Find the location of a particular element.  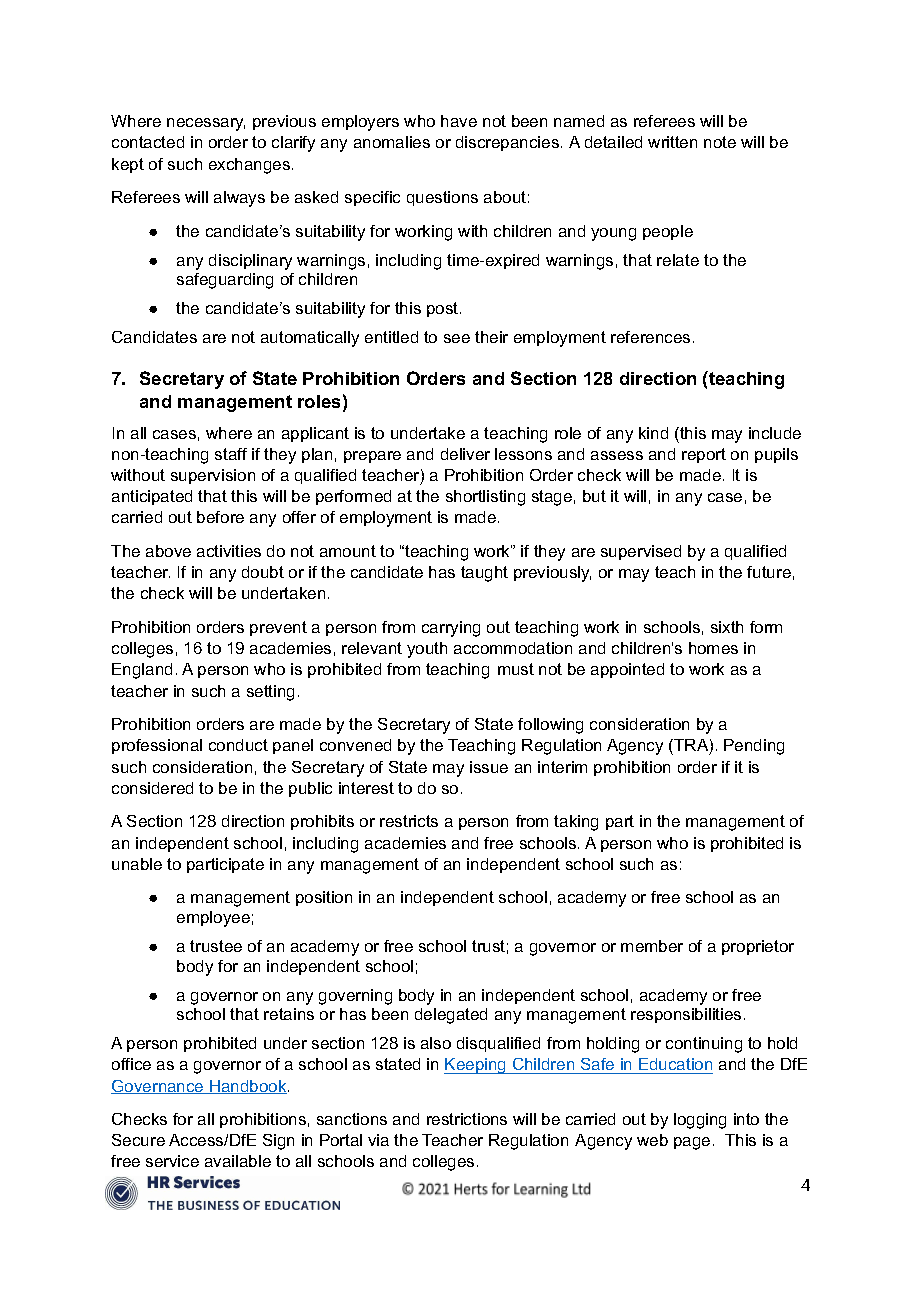

have is located at coordinates (459, 121).
